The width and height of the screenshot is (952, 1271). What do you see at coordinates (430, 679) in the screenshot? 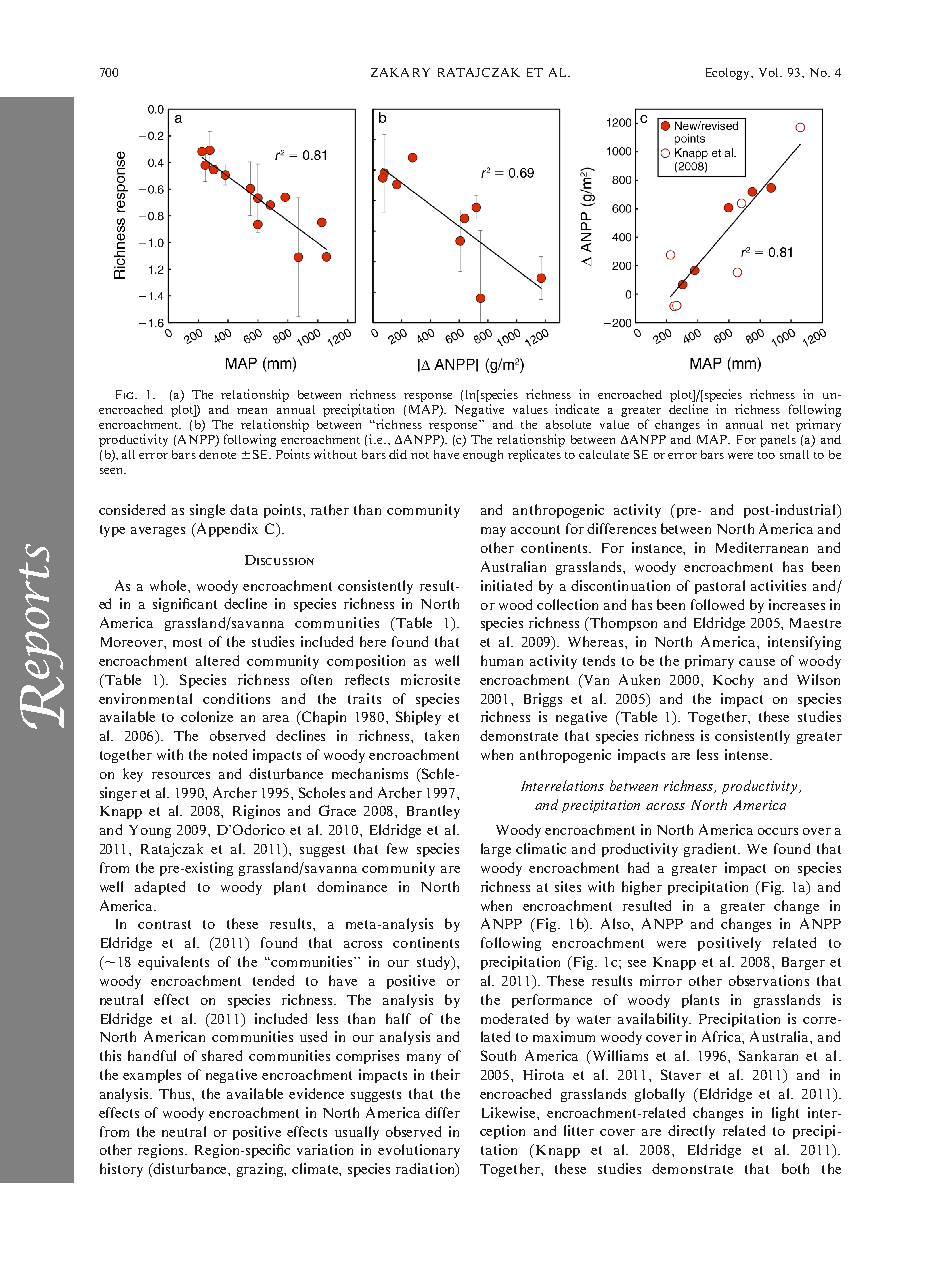
I see `microsite` at bounding box center [430, 679].
